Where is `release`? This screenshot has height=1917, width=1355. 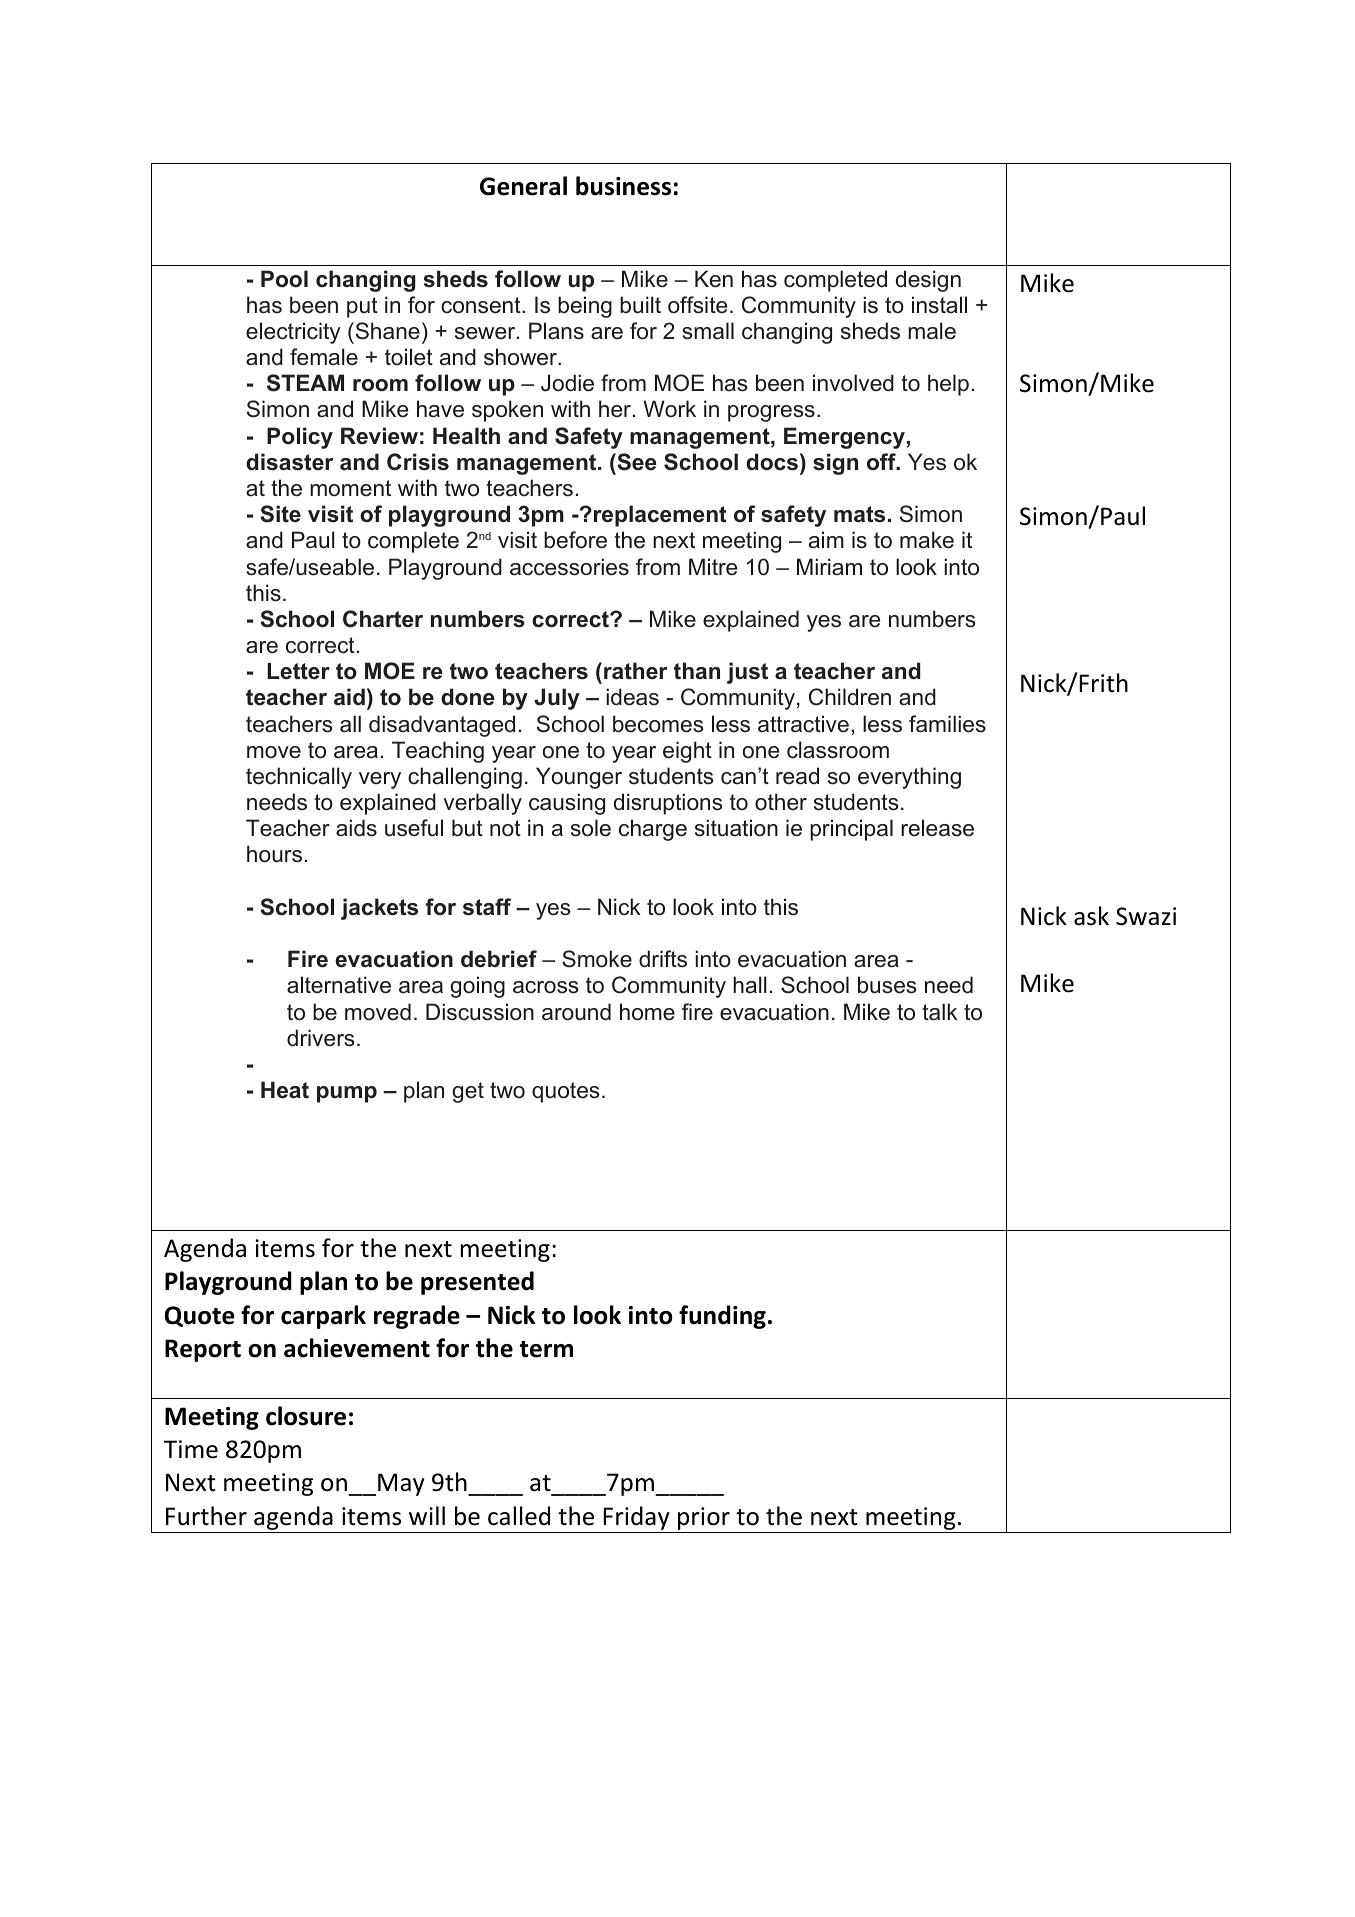
release is located at coordinates (937, 828).
